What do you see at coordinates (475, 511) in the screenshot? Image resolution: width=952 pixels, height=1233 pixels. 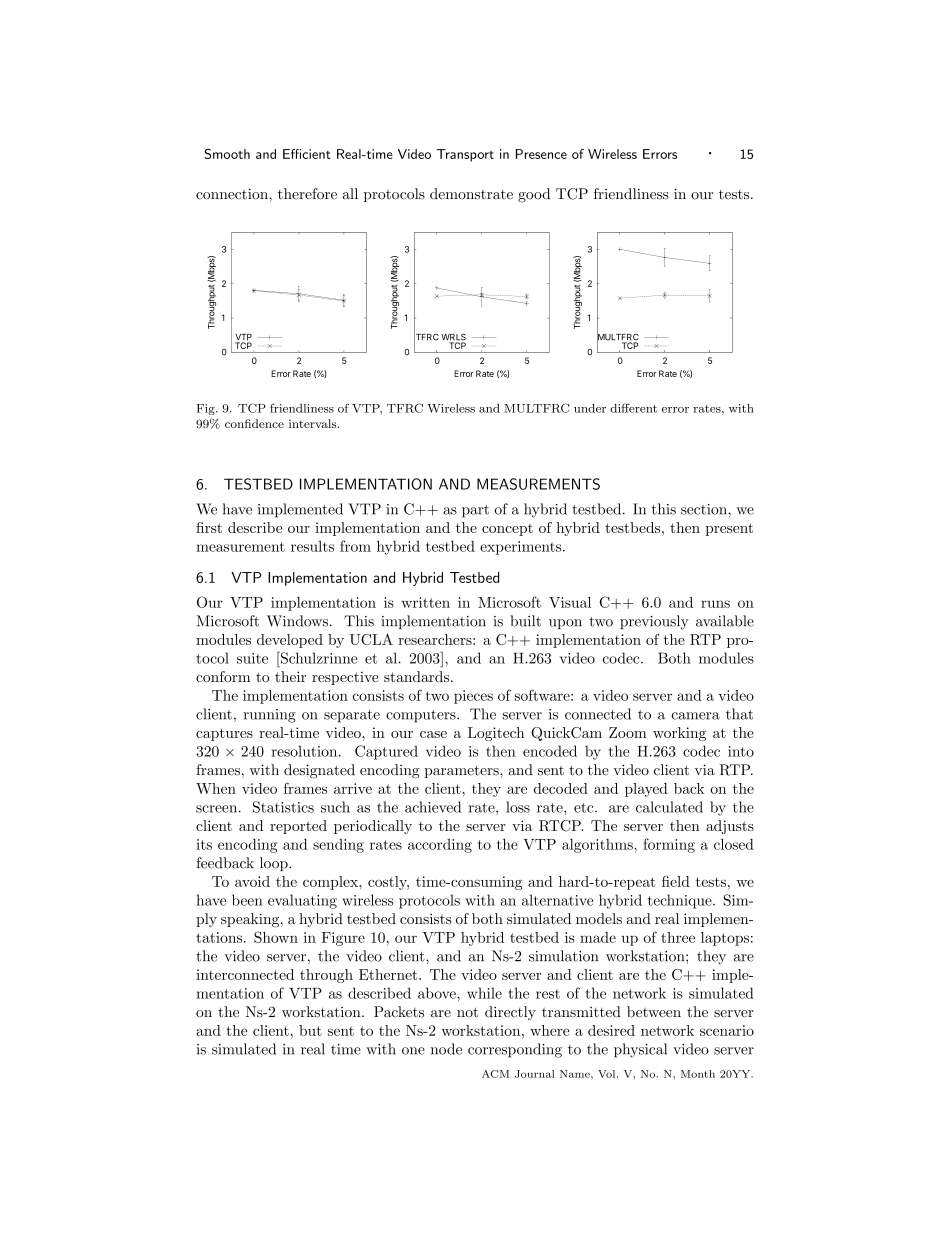 I see `part` at bounding box center [475, 511].
